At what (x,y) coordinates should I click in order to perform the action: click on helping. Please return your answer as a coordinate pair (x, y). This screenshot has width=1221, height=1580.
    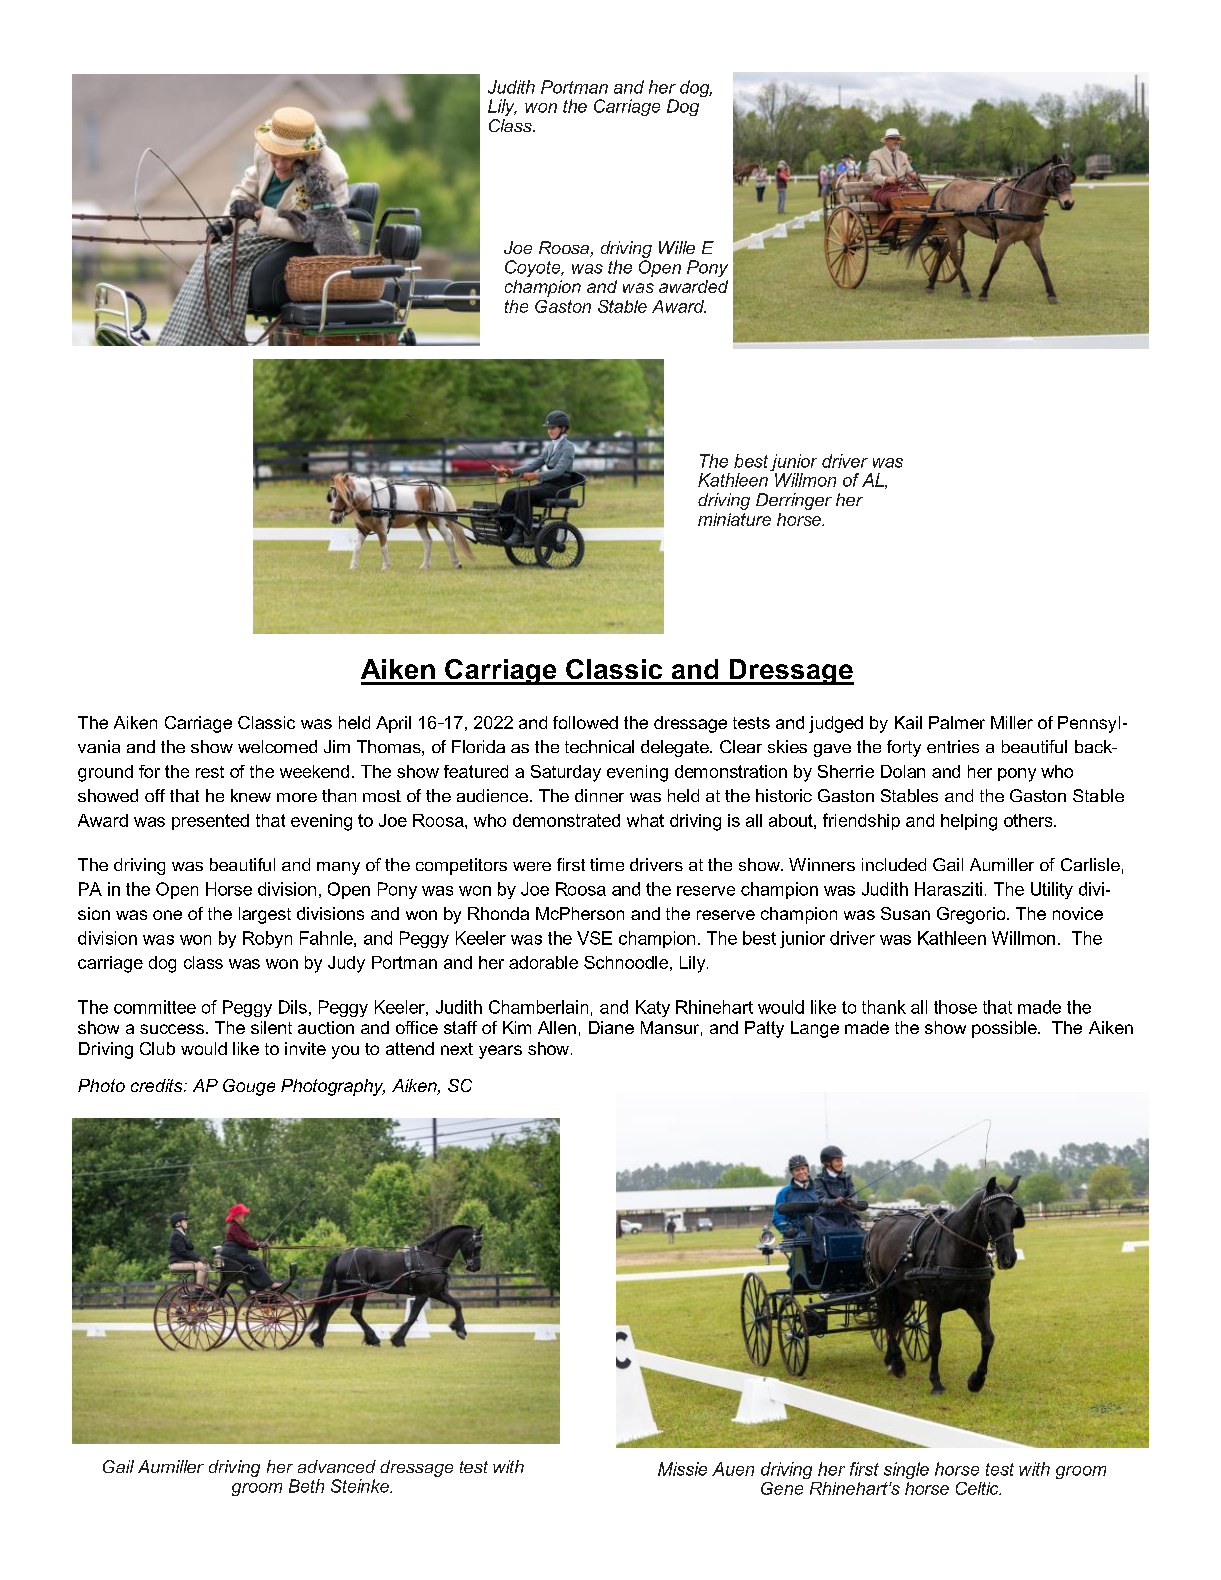
    Looking at the image, I should click on (969, 822).
